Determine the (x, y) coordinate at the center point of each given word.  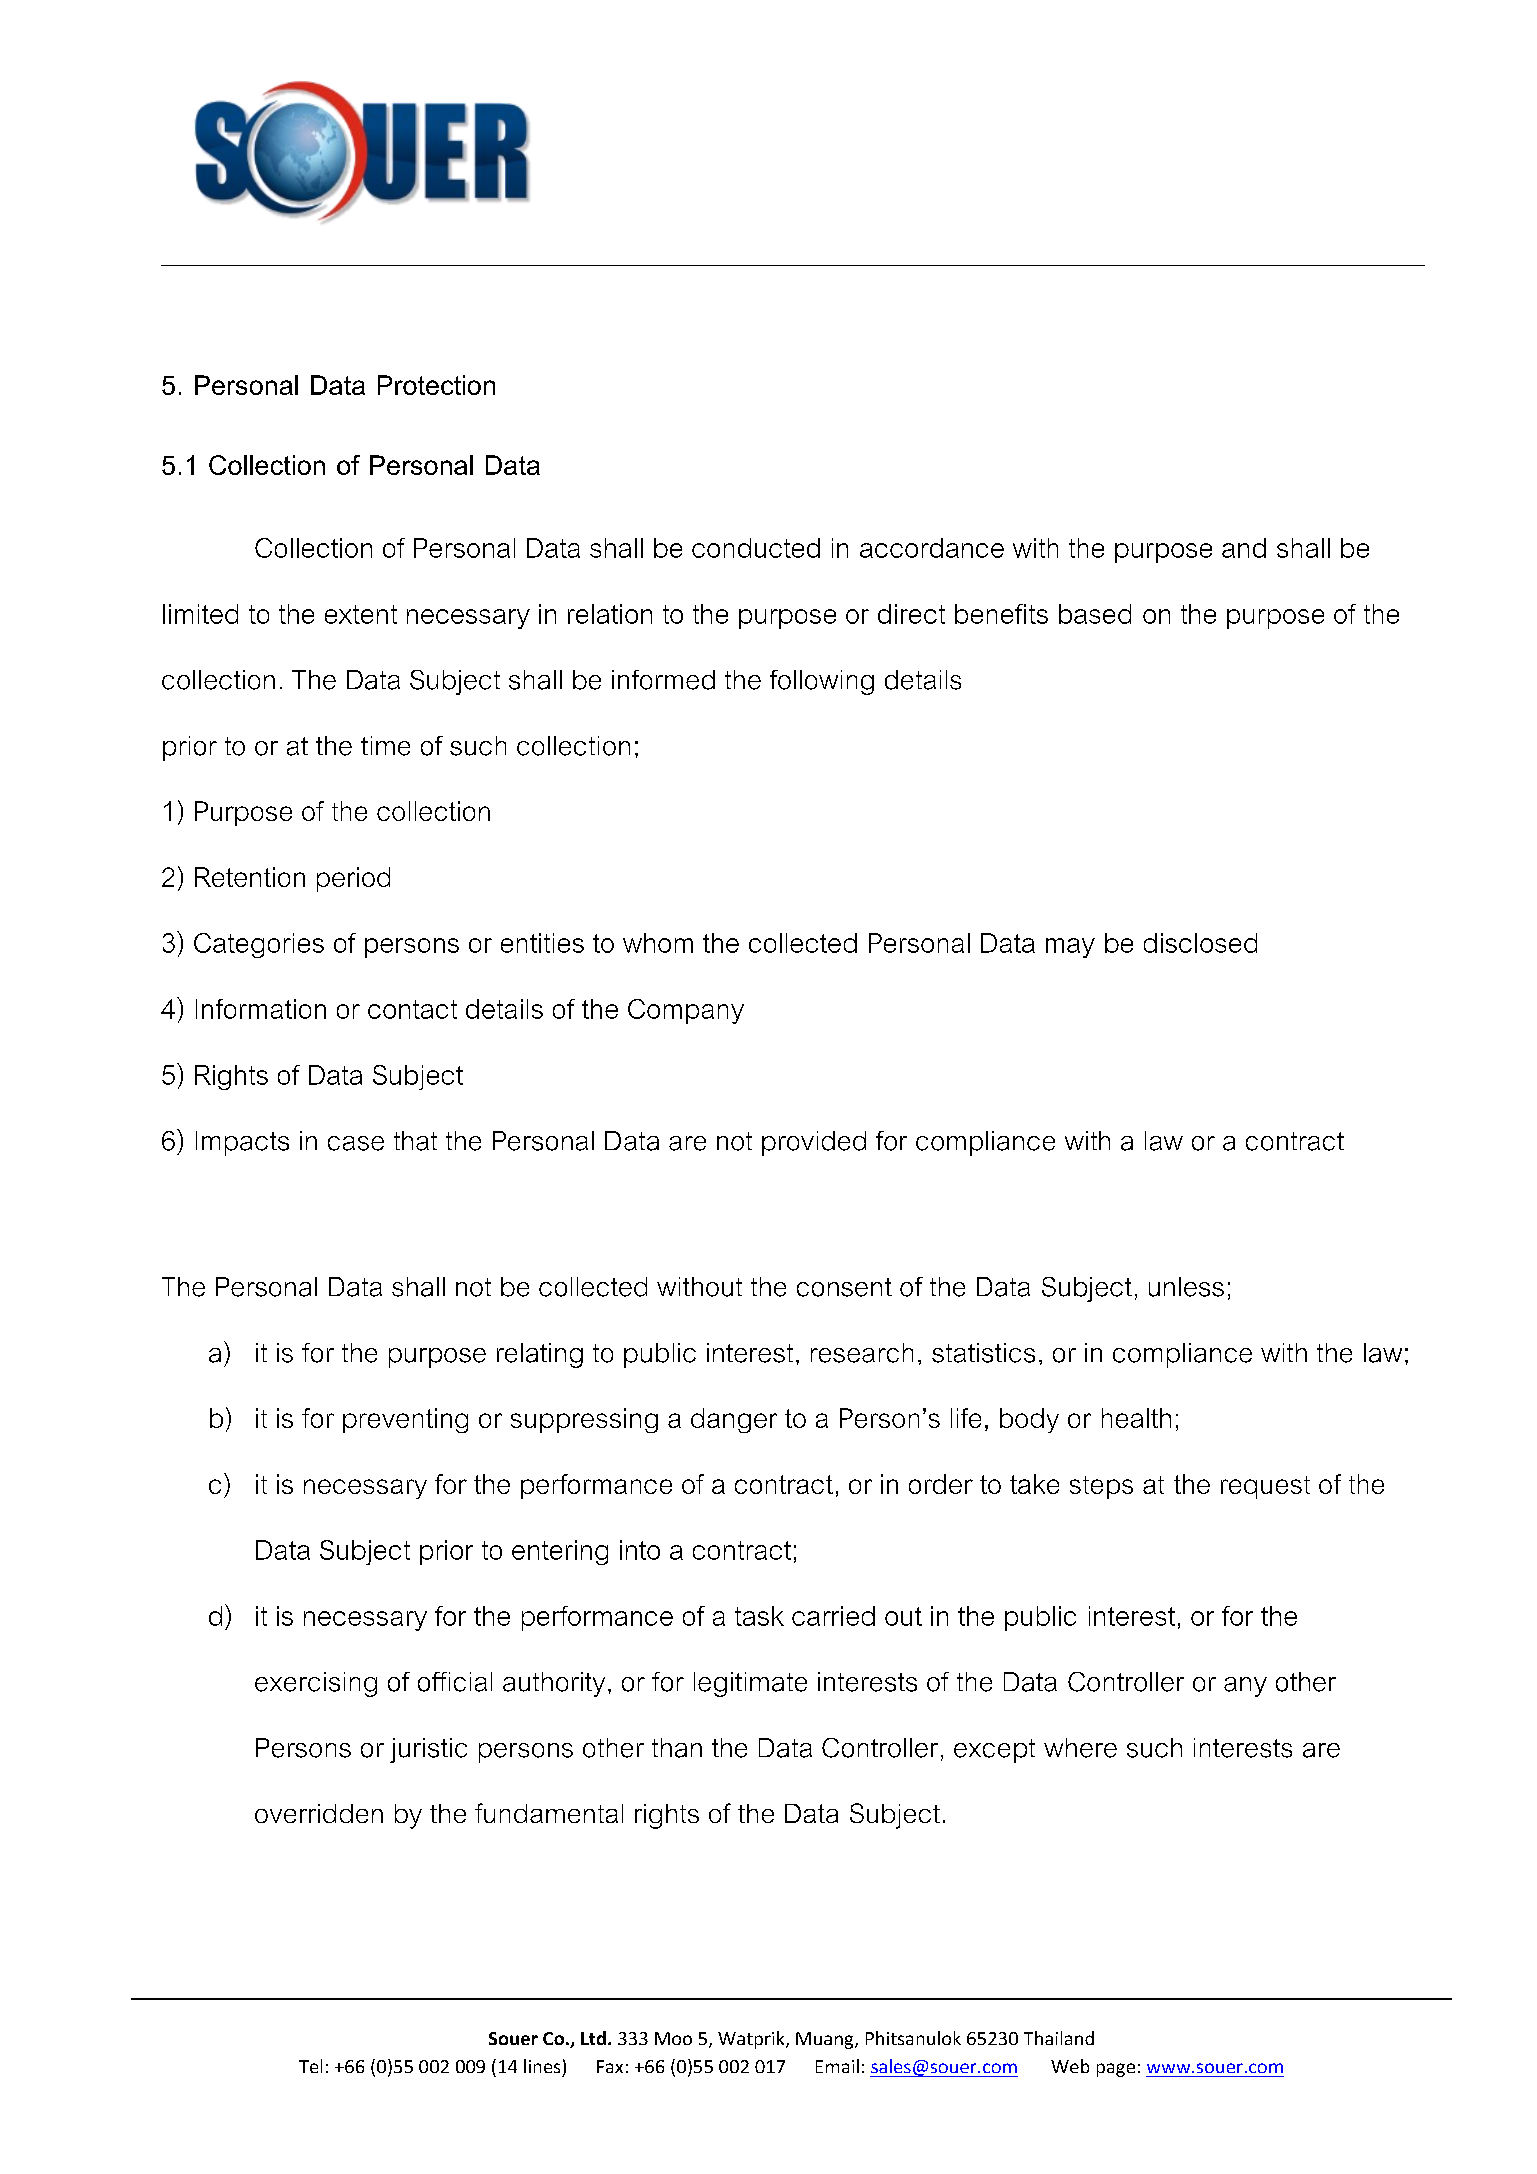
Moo (673, 2038)
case (356, 1143)
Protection (436, 385)
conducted (756, 548)
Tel (310, 2066)
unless (1186, 1287)
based (1095, 614)
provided (814, 1143)
